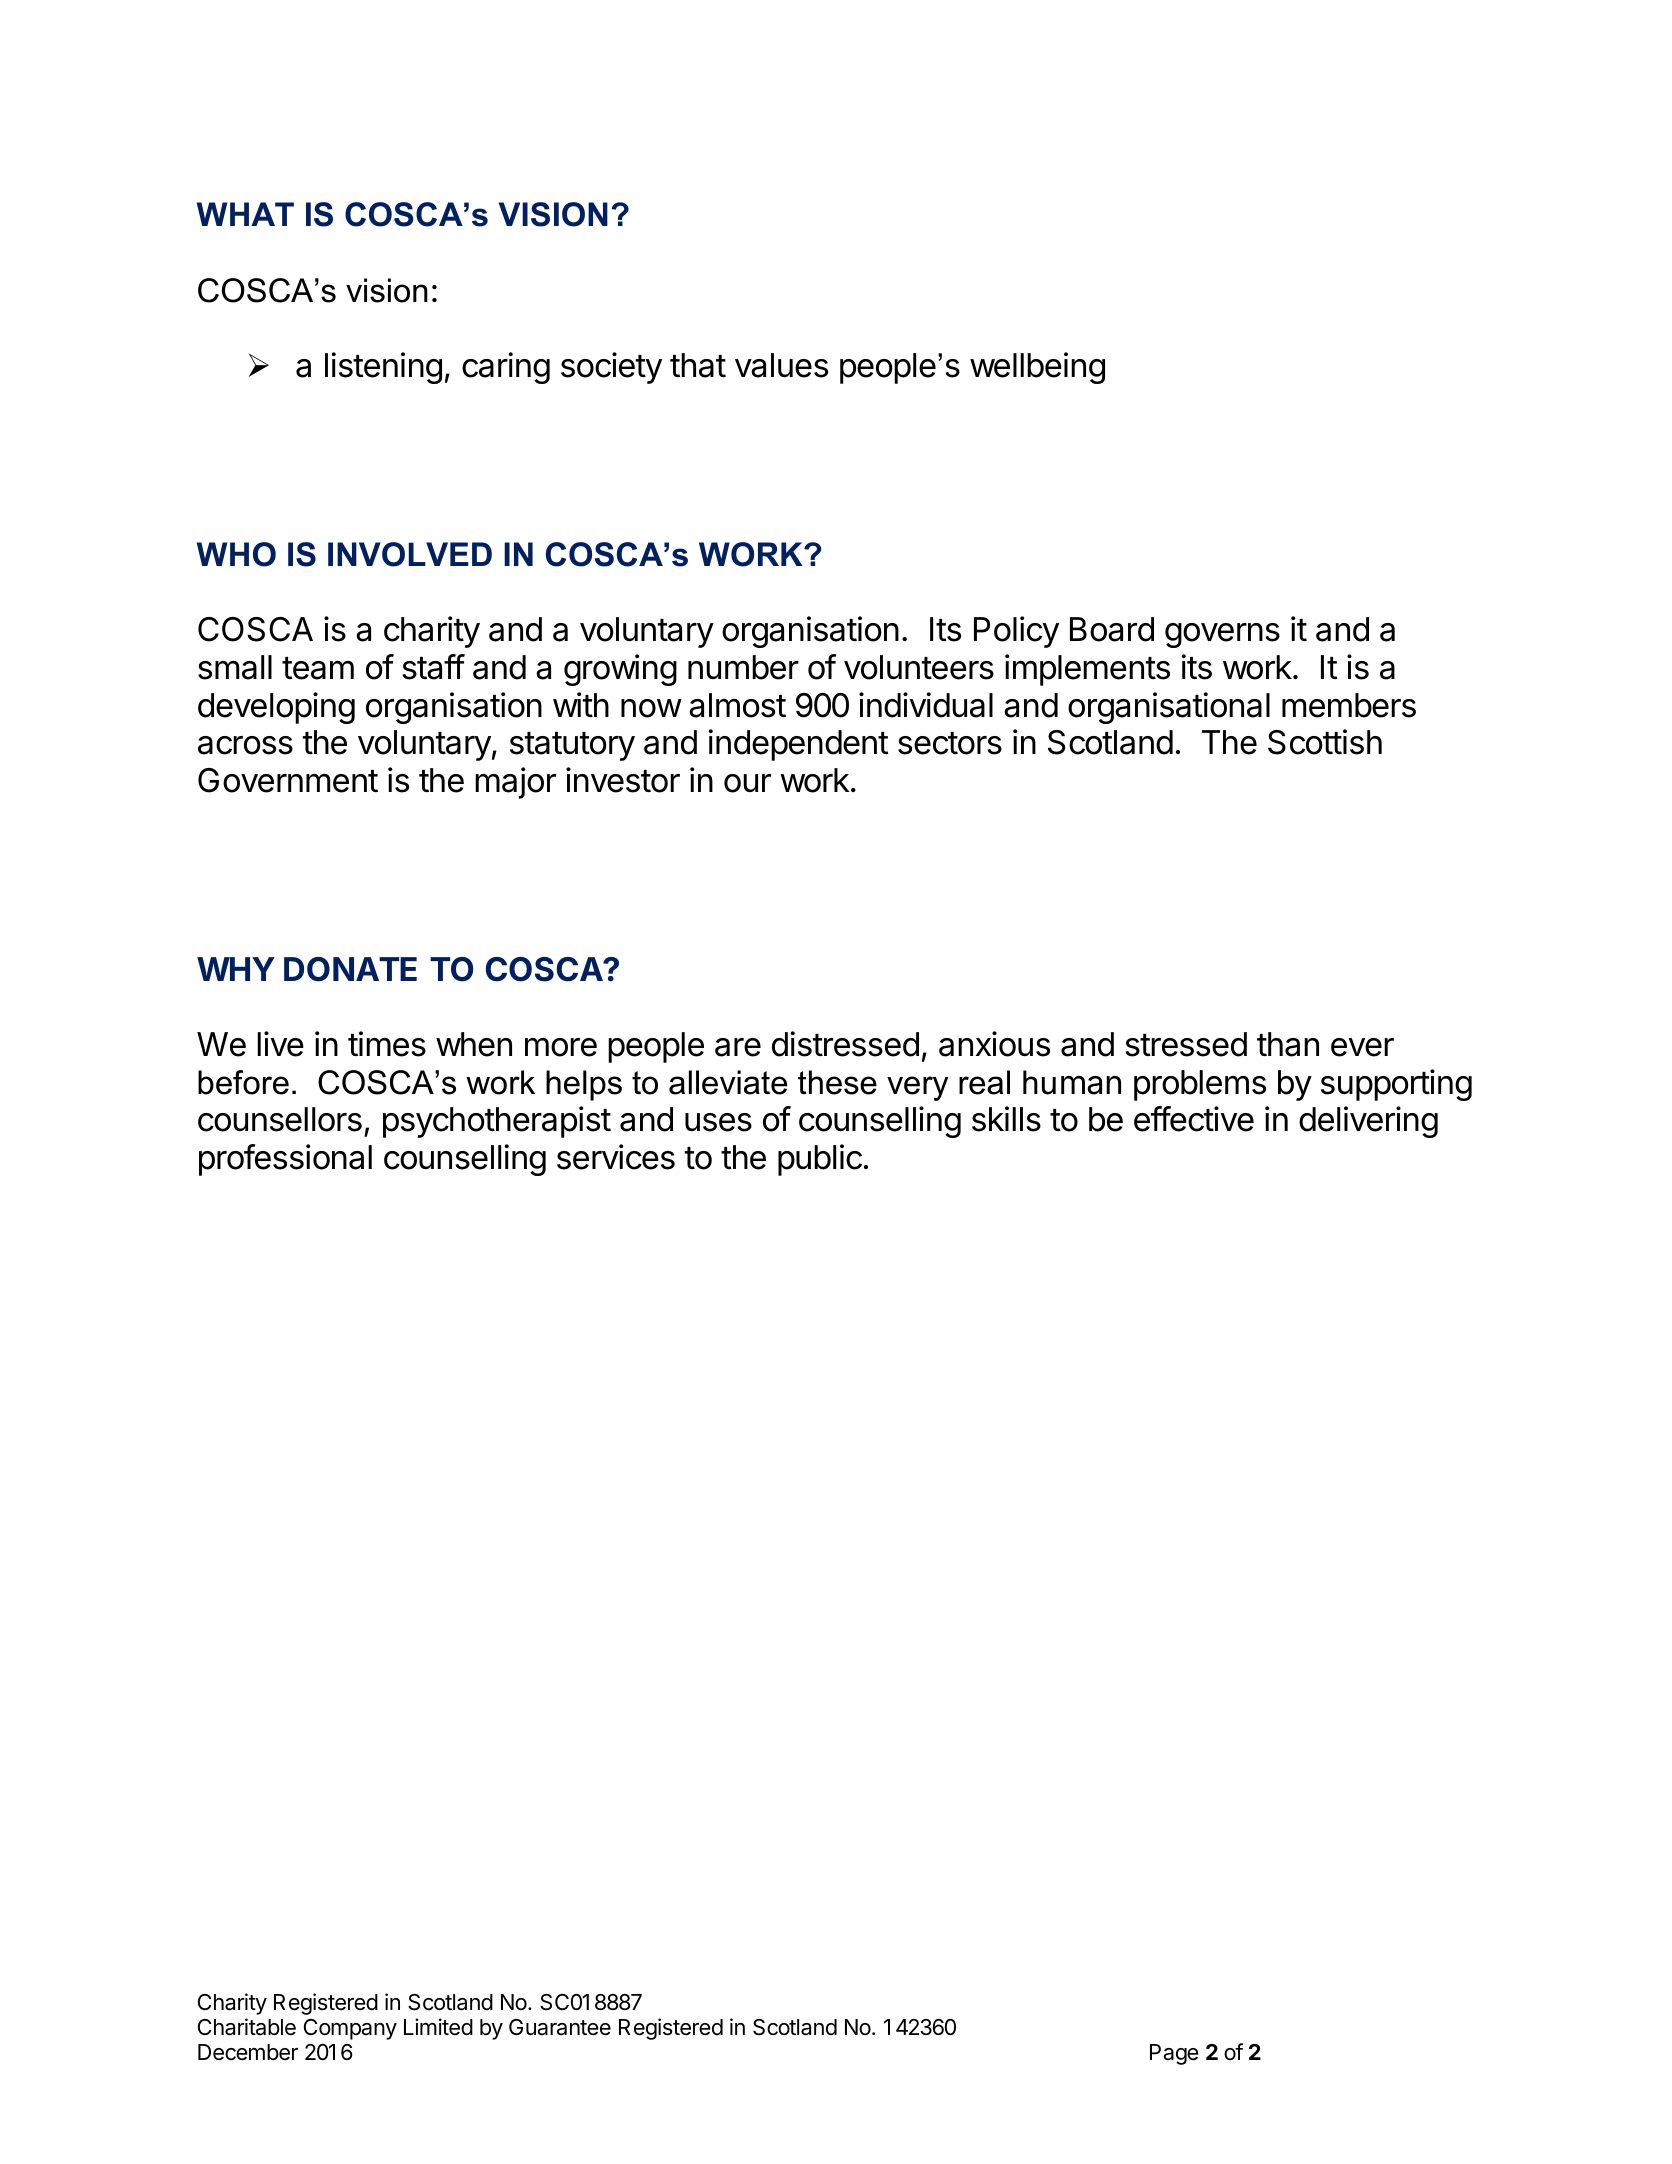  I want to click on wellbeing, so click(1037, 368).
